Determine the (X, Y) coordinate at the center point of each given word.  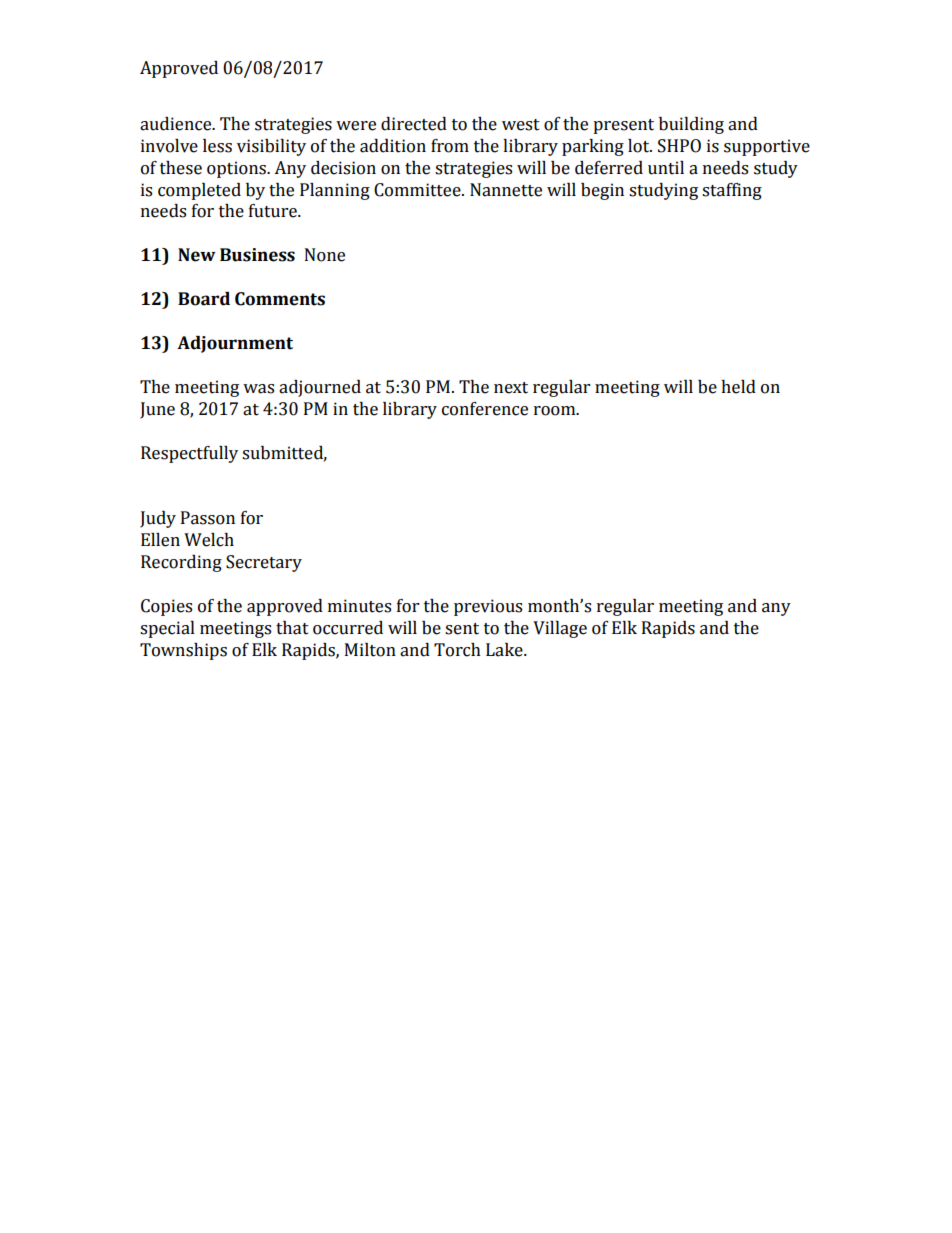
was (258, 389)
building (691, 125)
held (738, 387)
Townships (183, 651)
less (217, 146)
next (511, 388)
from (450, 146)
